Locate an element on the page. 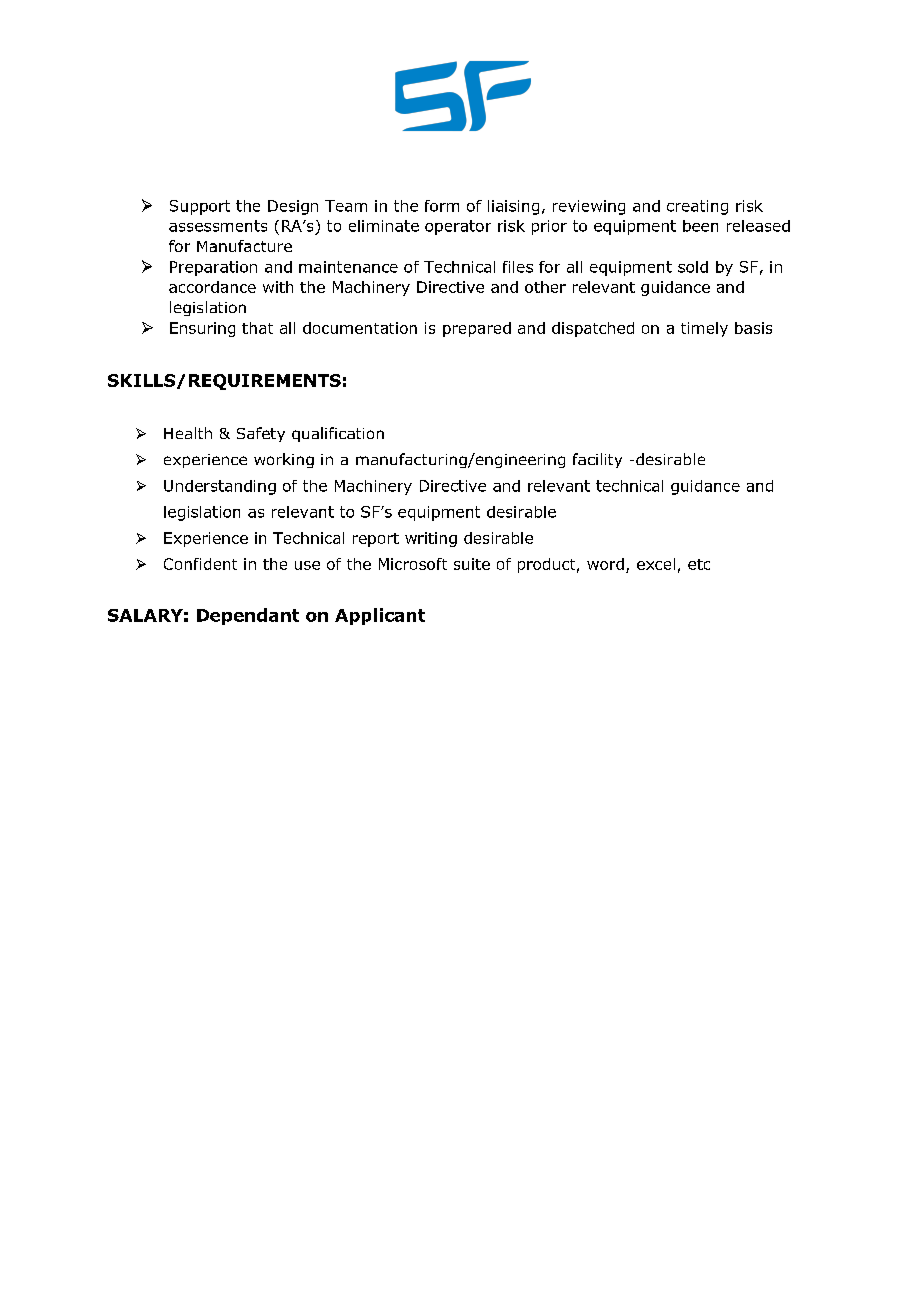  Applicant is located at coordinates (380, 616).
